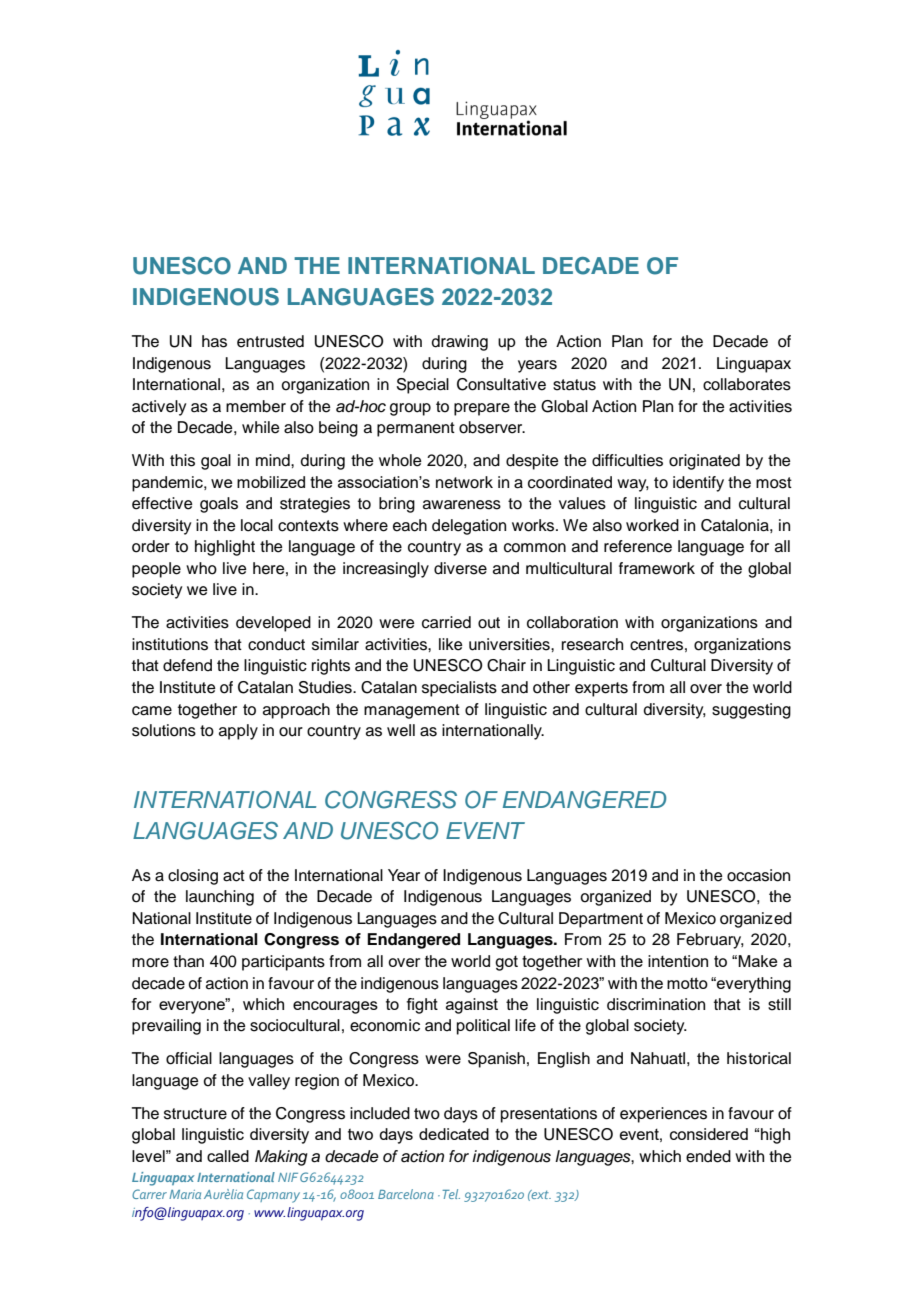 The height and width of the screenshot is (1308, 924). I want to click on well, so click(401, 730).
